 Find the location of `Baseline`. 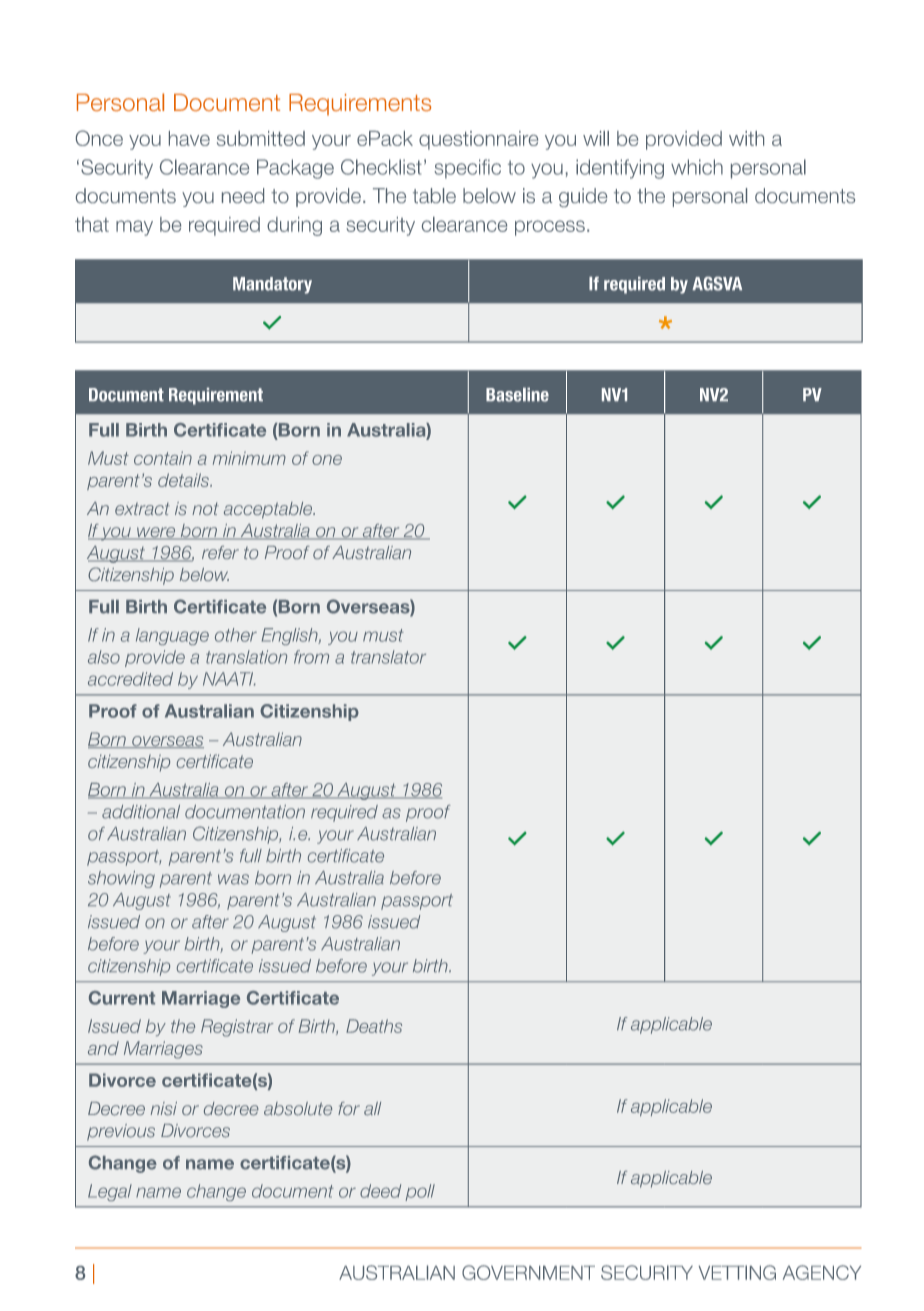

Baseline is located at coordinates (517, 395).
